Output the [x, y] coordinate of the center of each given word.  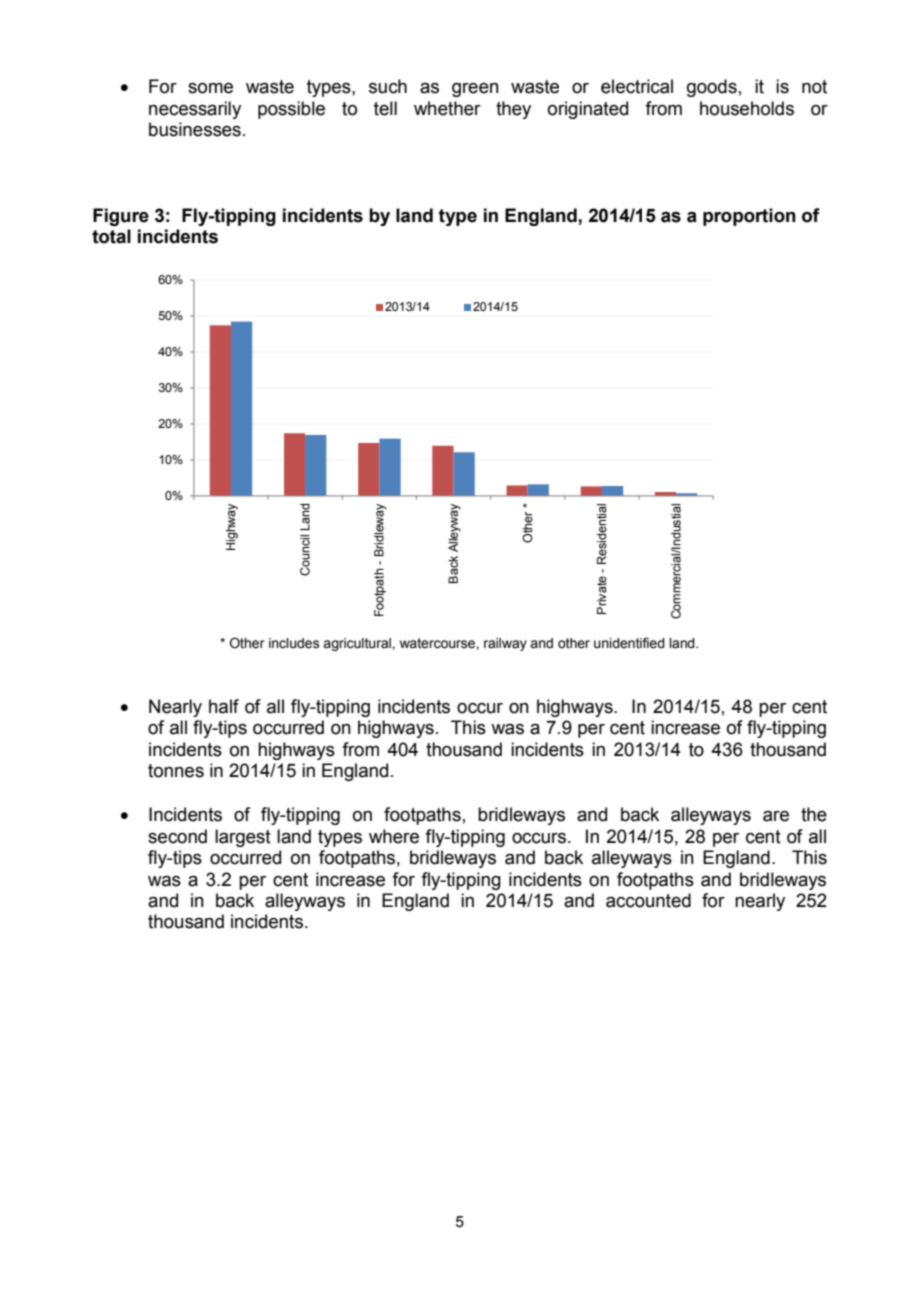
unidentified [629, 643]
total [111, 236]
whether [447, 108]
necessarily [195, 110]
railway [505, 644]
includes [294, 643]
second [177, 836]
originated [588, 110]
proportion [749, 217]
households [747, 108]
